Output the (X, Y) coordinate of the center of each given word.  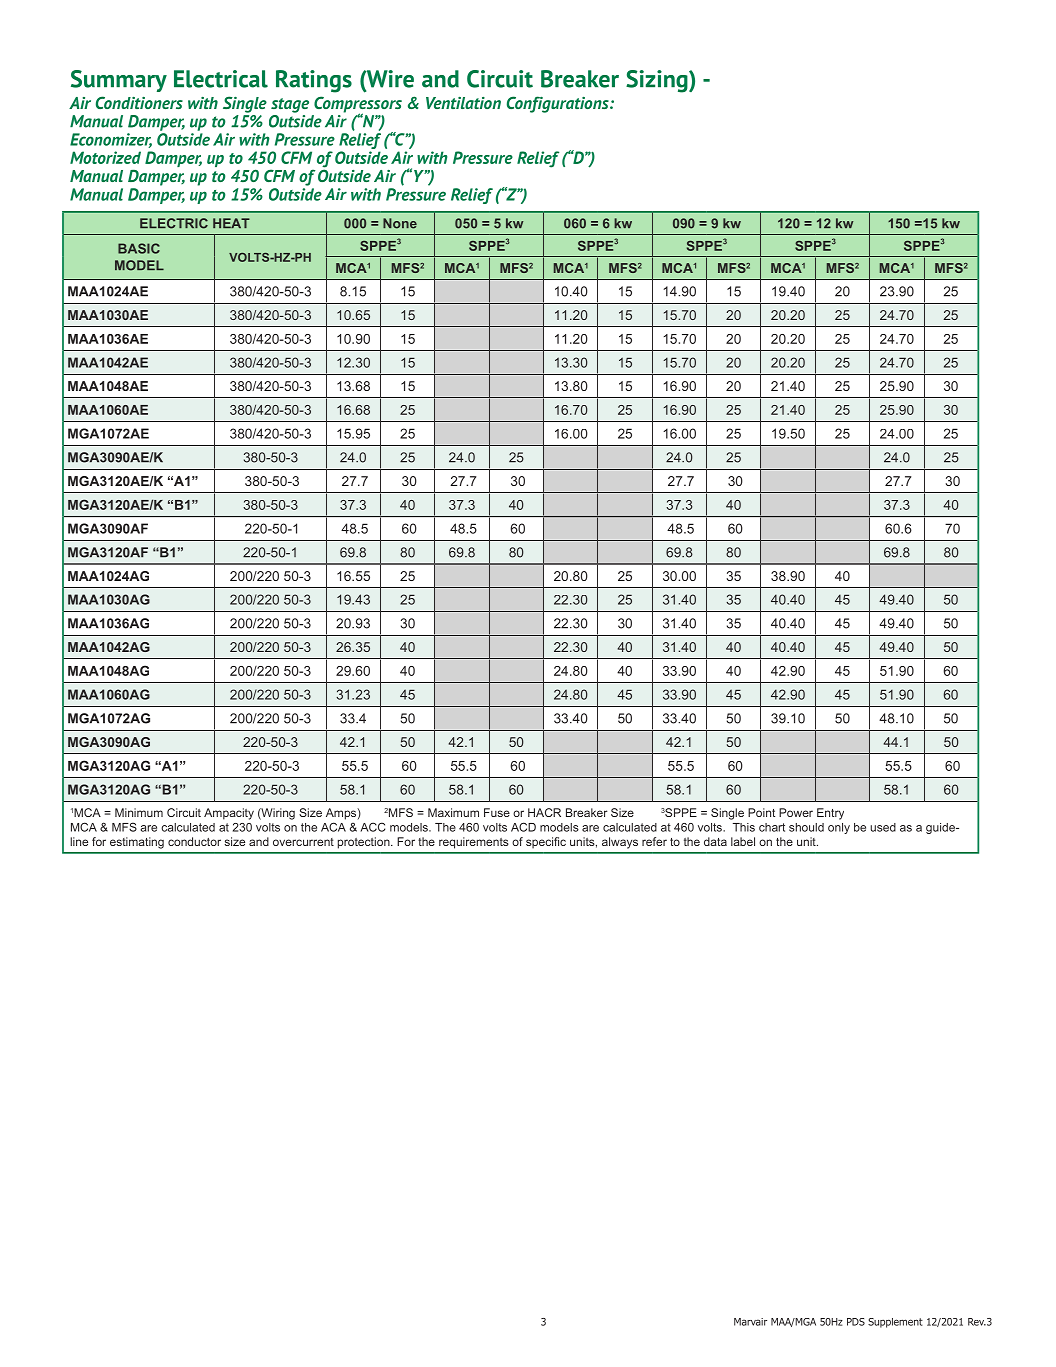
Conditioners (139, 102)
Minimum (139, 812)
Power (796, 812)
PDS (856, 1322)
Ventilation (463, 103)
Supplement (895, 1323)
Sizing (658, 81)
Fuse (497, 812)
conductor (194, 841)
